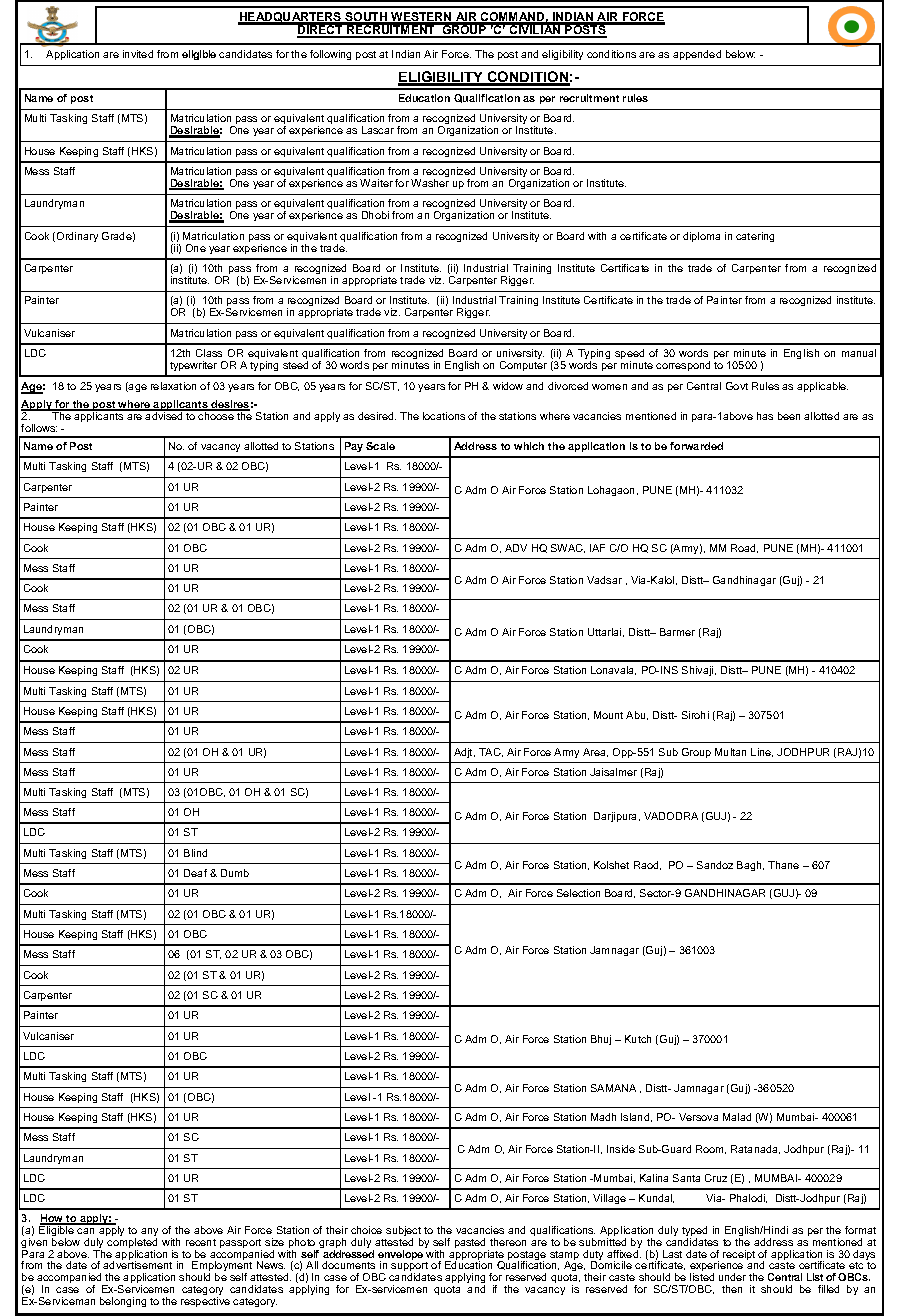  Describe the element at coordinates (39, 428) in the page. I see `follows` at that location.
